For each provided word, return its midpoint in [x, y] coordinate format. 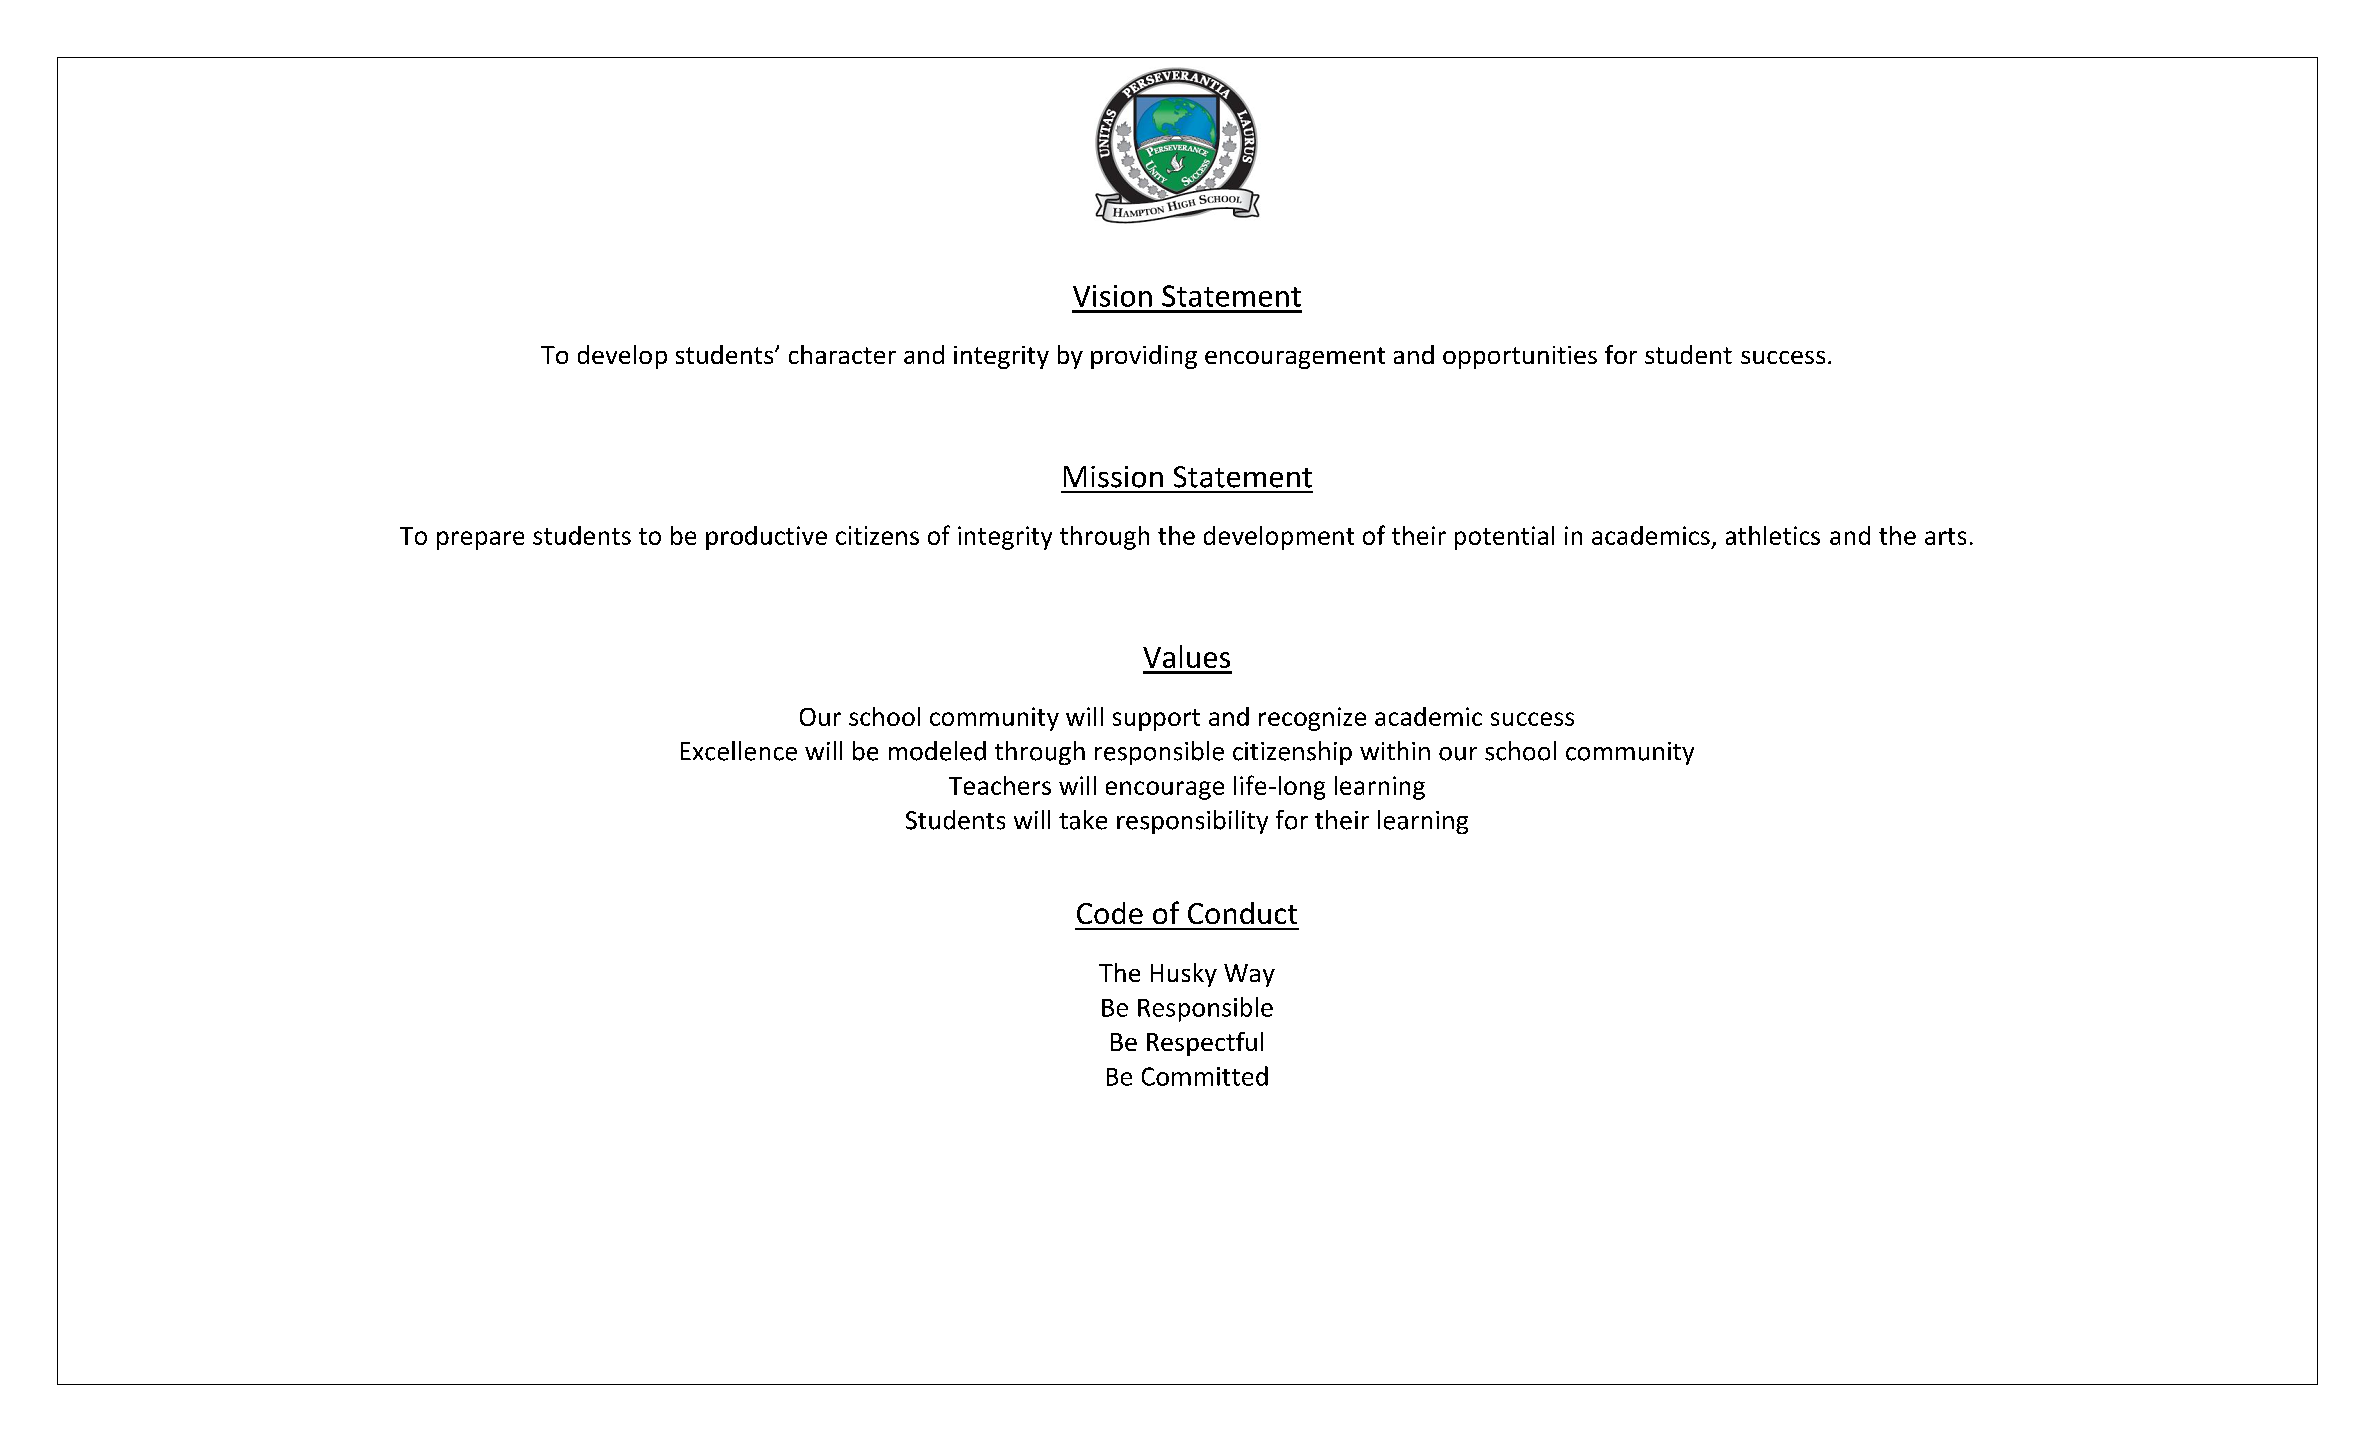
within [1395, 750]
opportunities [1520, 357]
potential [1504, 538]
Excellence [739, 751]
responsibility [1192, 822]
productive [766, 538]
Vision [1112, 296]
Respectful [1205, 1044]
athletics [1773, 535]
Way [1249, 975]
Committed [1205, 1076]
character [842, 354]
